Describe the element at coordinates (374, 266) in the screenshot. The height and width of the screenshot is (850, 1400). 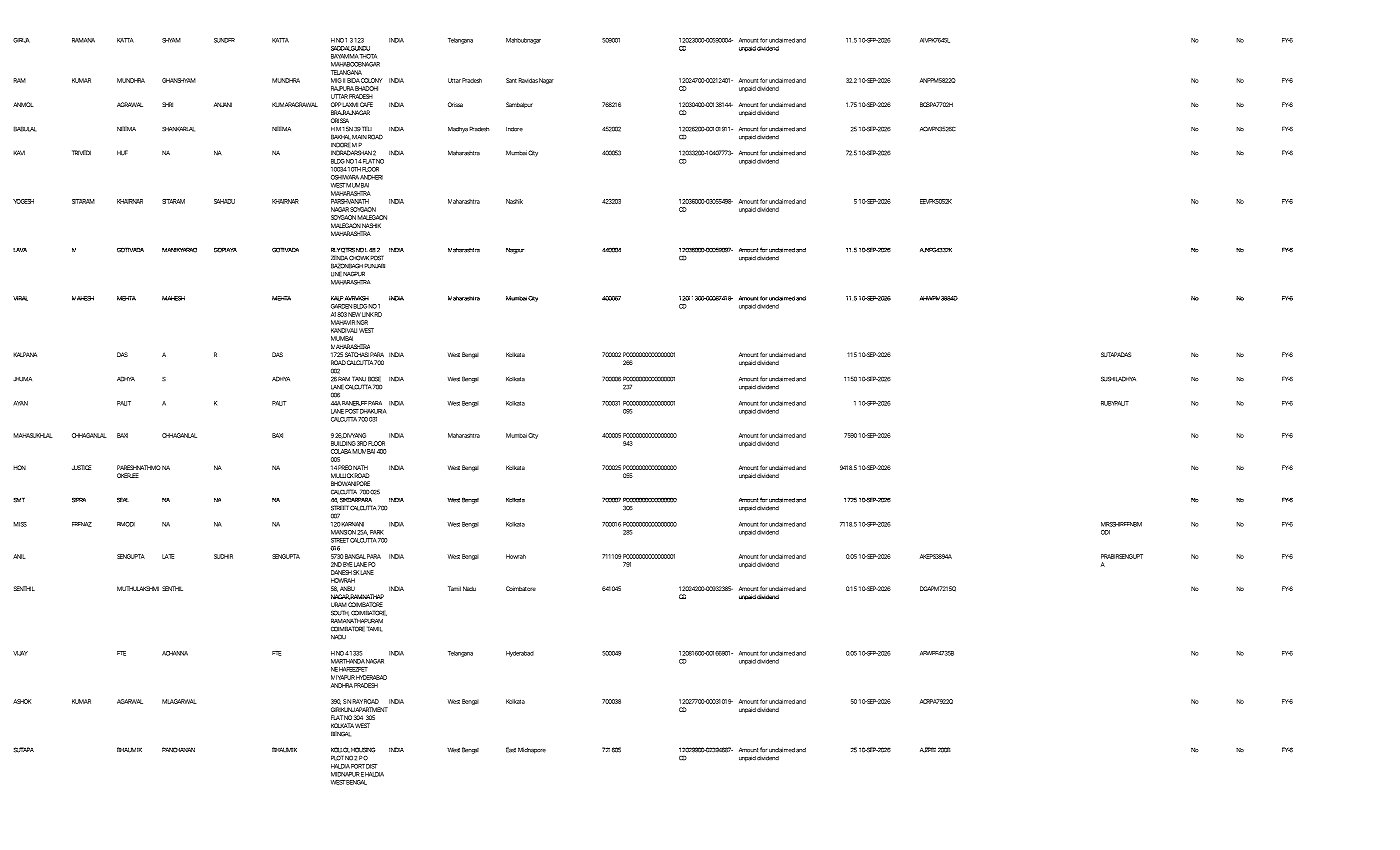
I see `PUNJABI` at that location.
